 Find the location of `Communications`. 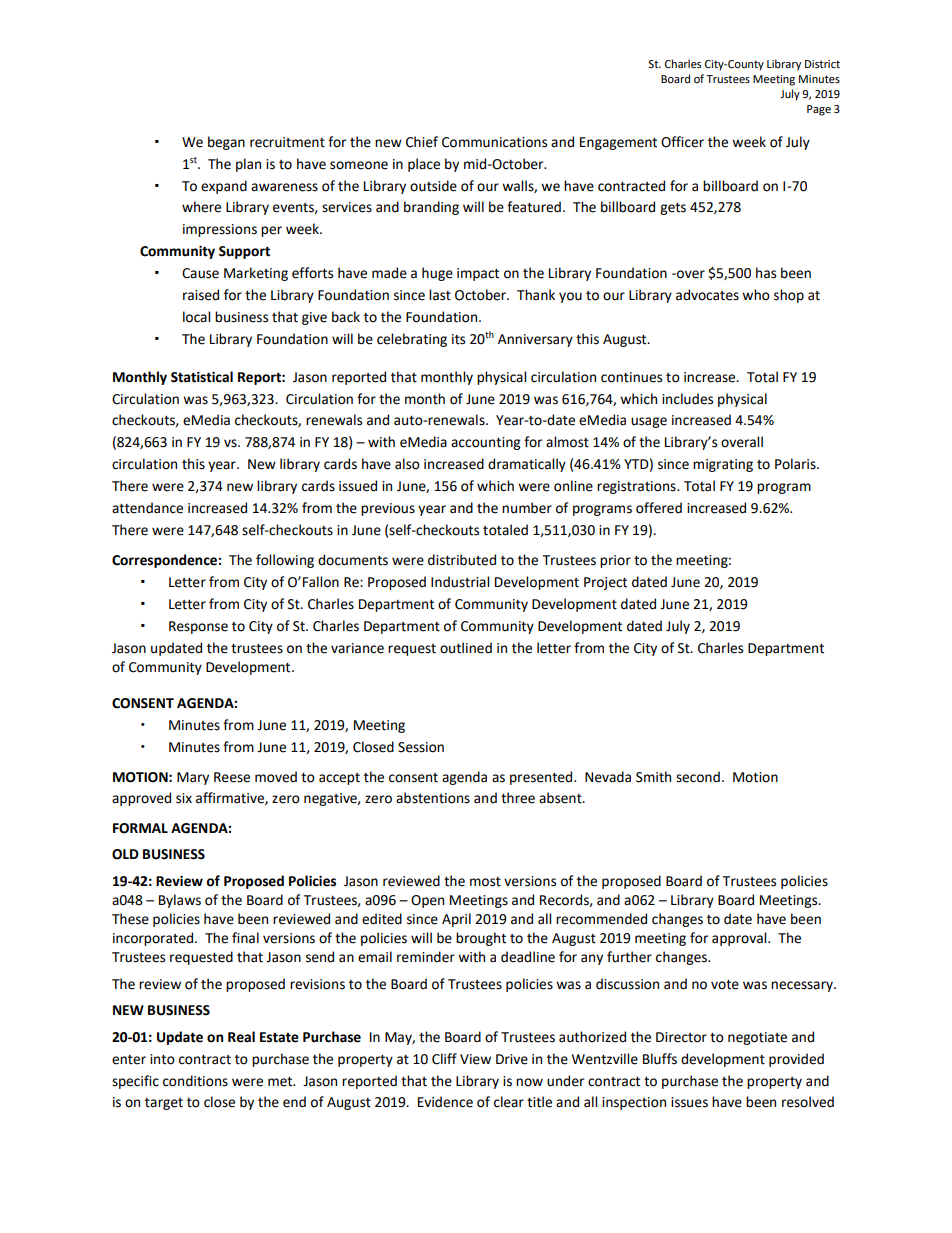

Communications is located at coordinates (494, 142).
